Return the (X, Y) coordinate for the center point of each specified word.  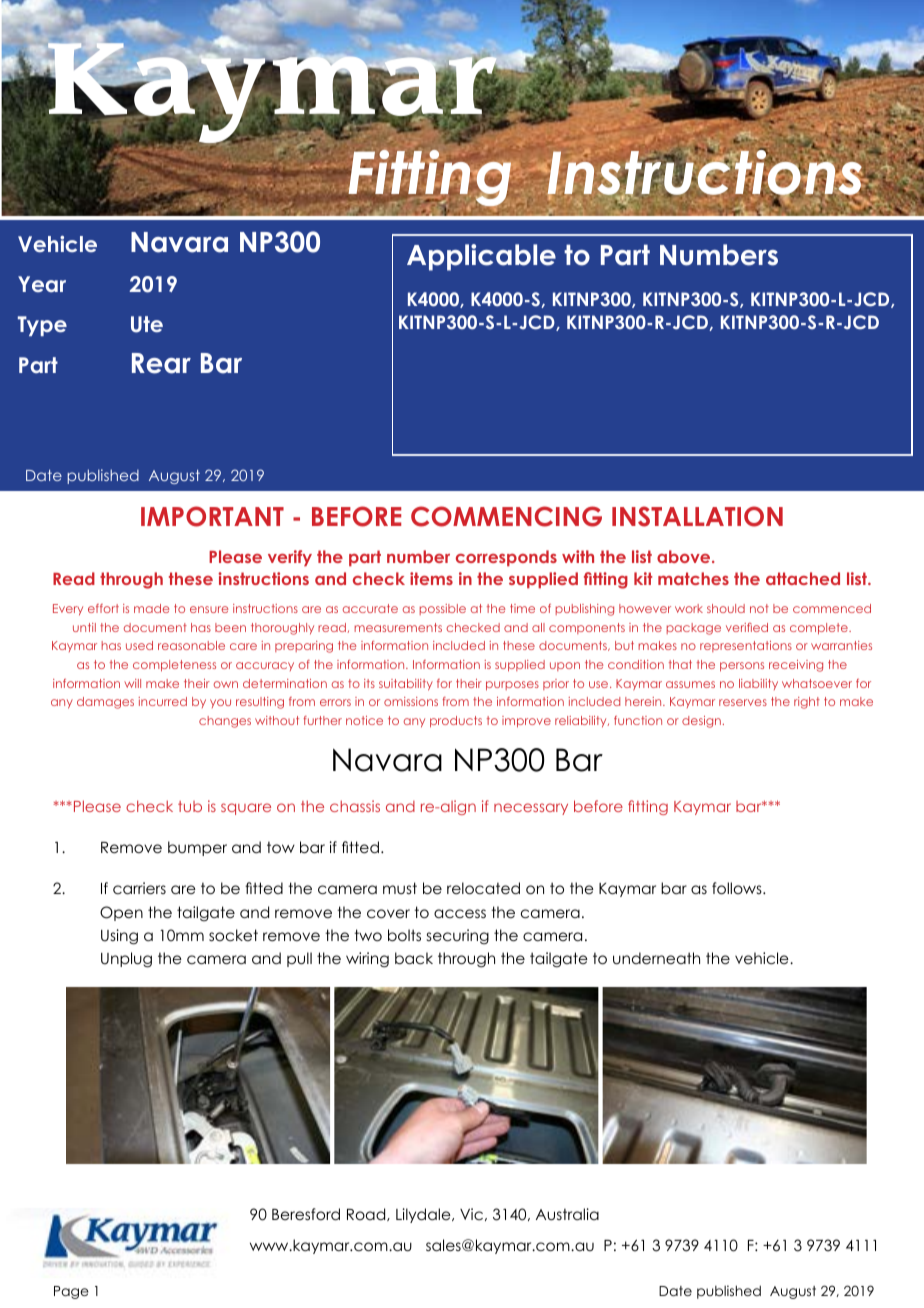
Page (71, 1292)
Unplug (126, 960)
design (701, 722)
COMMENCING (506, 516)
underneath (656, 958)
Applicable (481, 257)
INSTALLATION (697, 516)
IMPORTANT (212, 516)
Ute (147, 324)
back (414, 958)
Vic (471, 1214)
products (456, 722)
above (685, 556)
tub (190, 806)
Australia (567, 1214)
